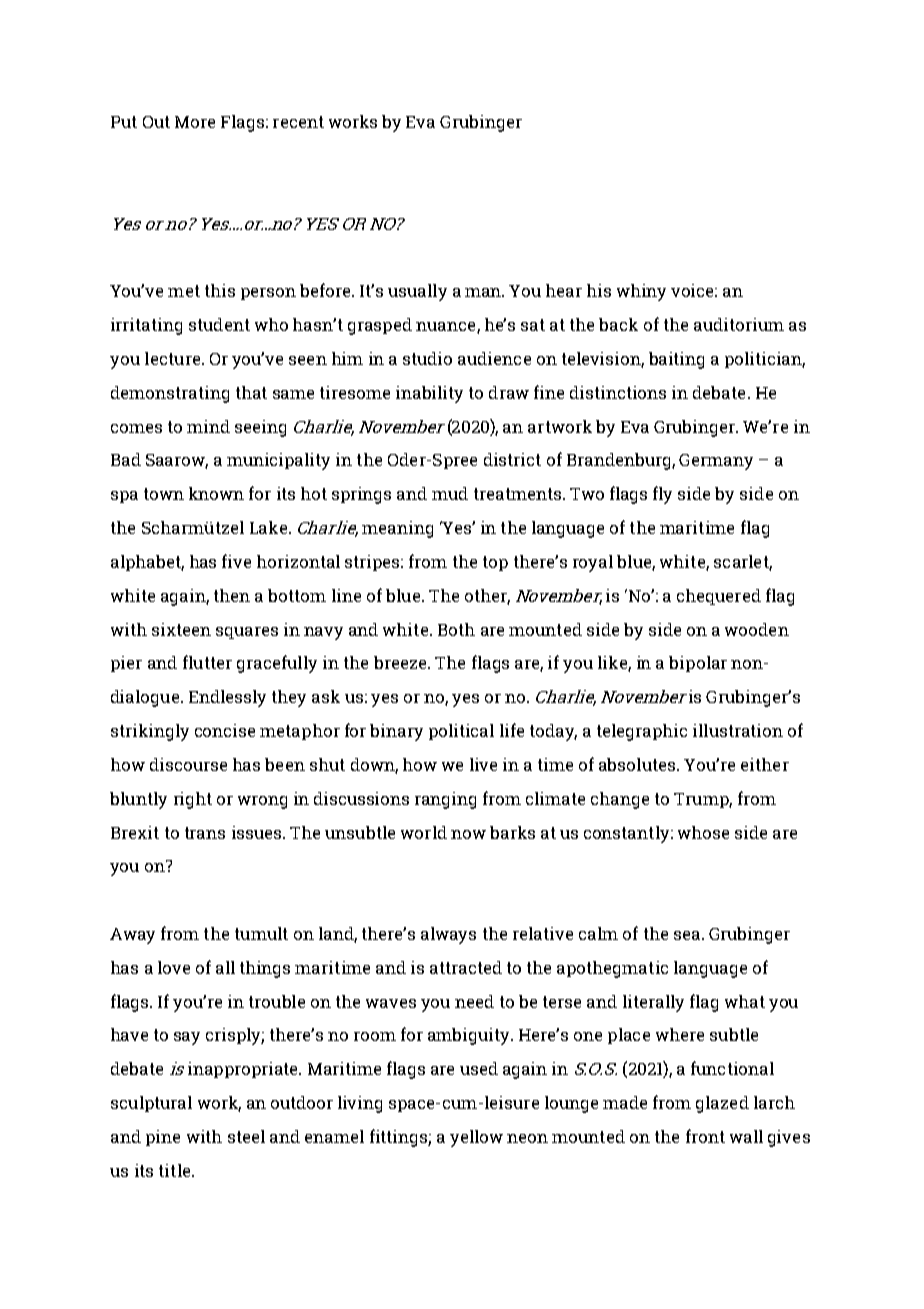 This image has width=924, height=1309. What do you see at coordinates (298, 122) in the image?
I see `recent` at bounding box center [298, 122].
